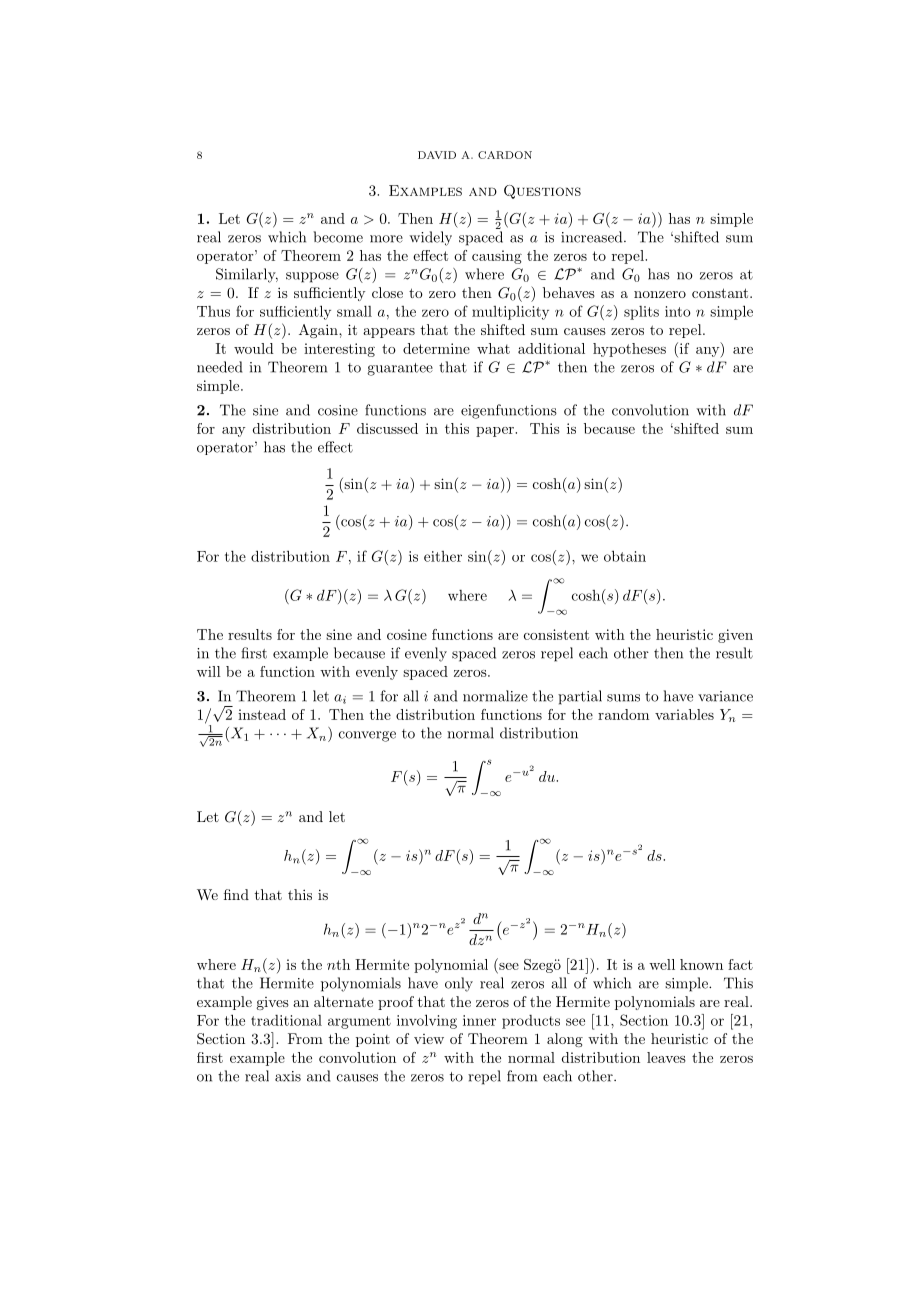 The image size is (924, 1308). I want to click on converge, so click(367, 736).
